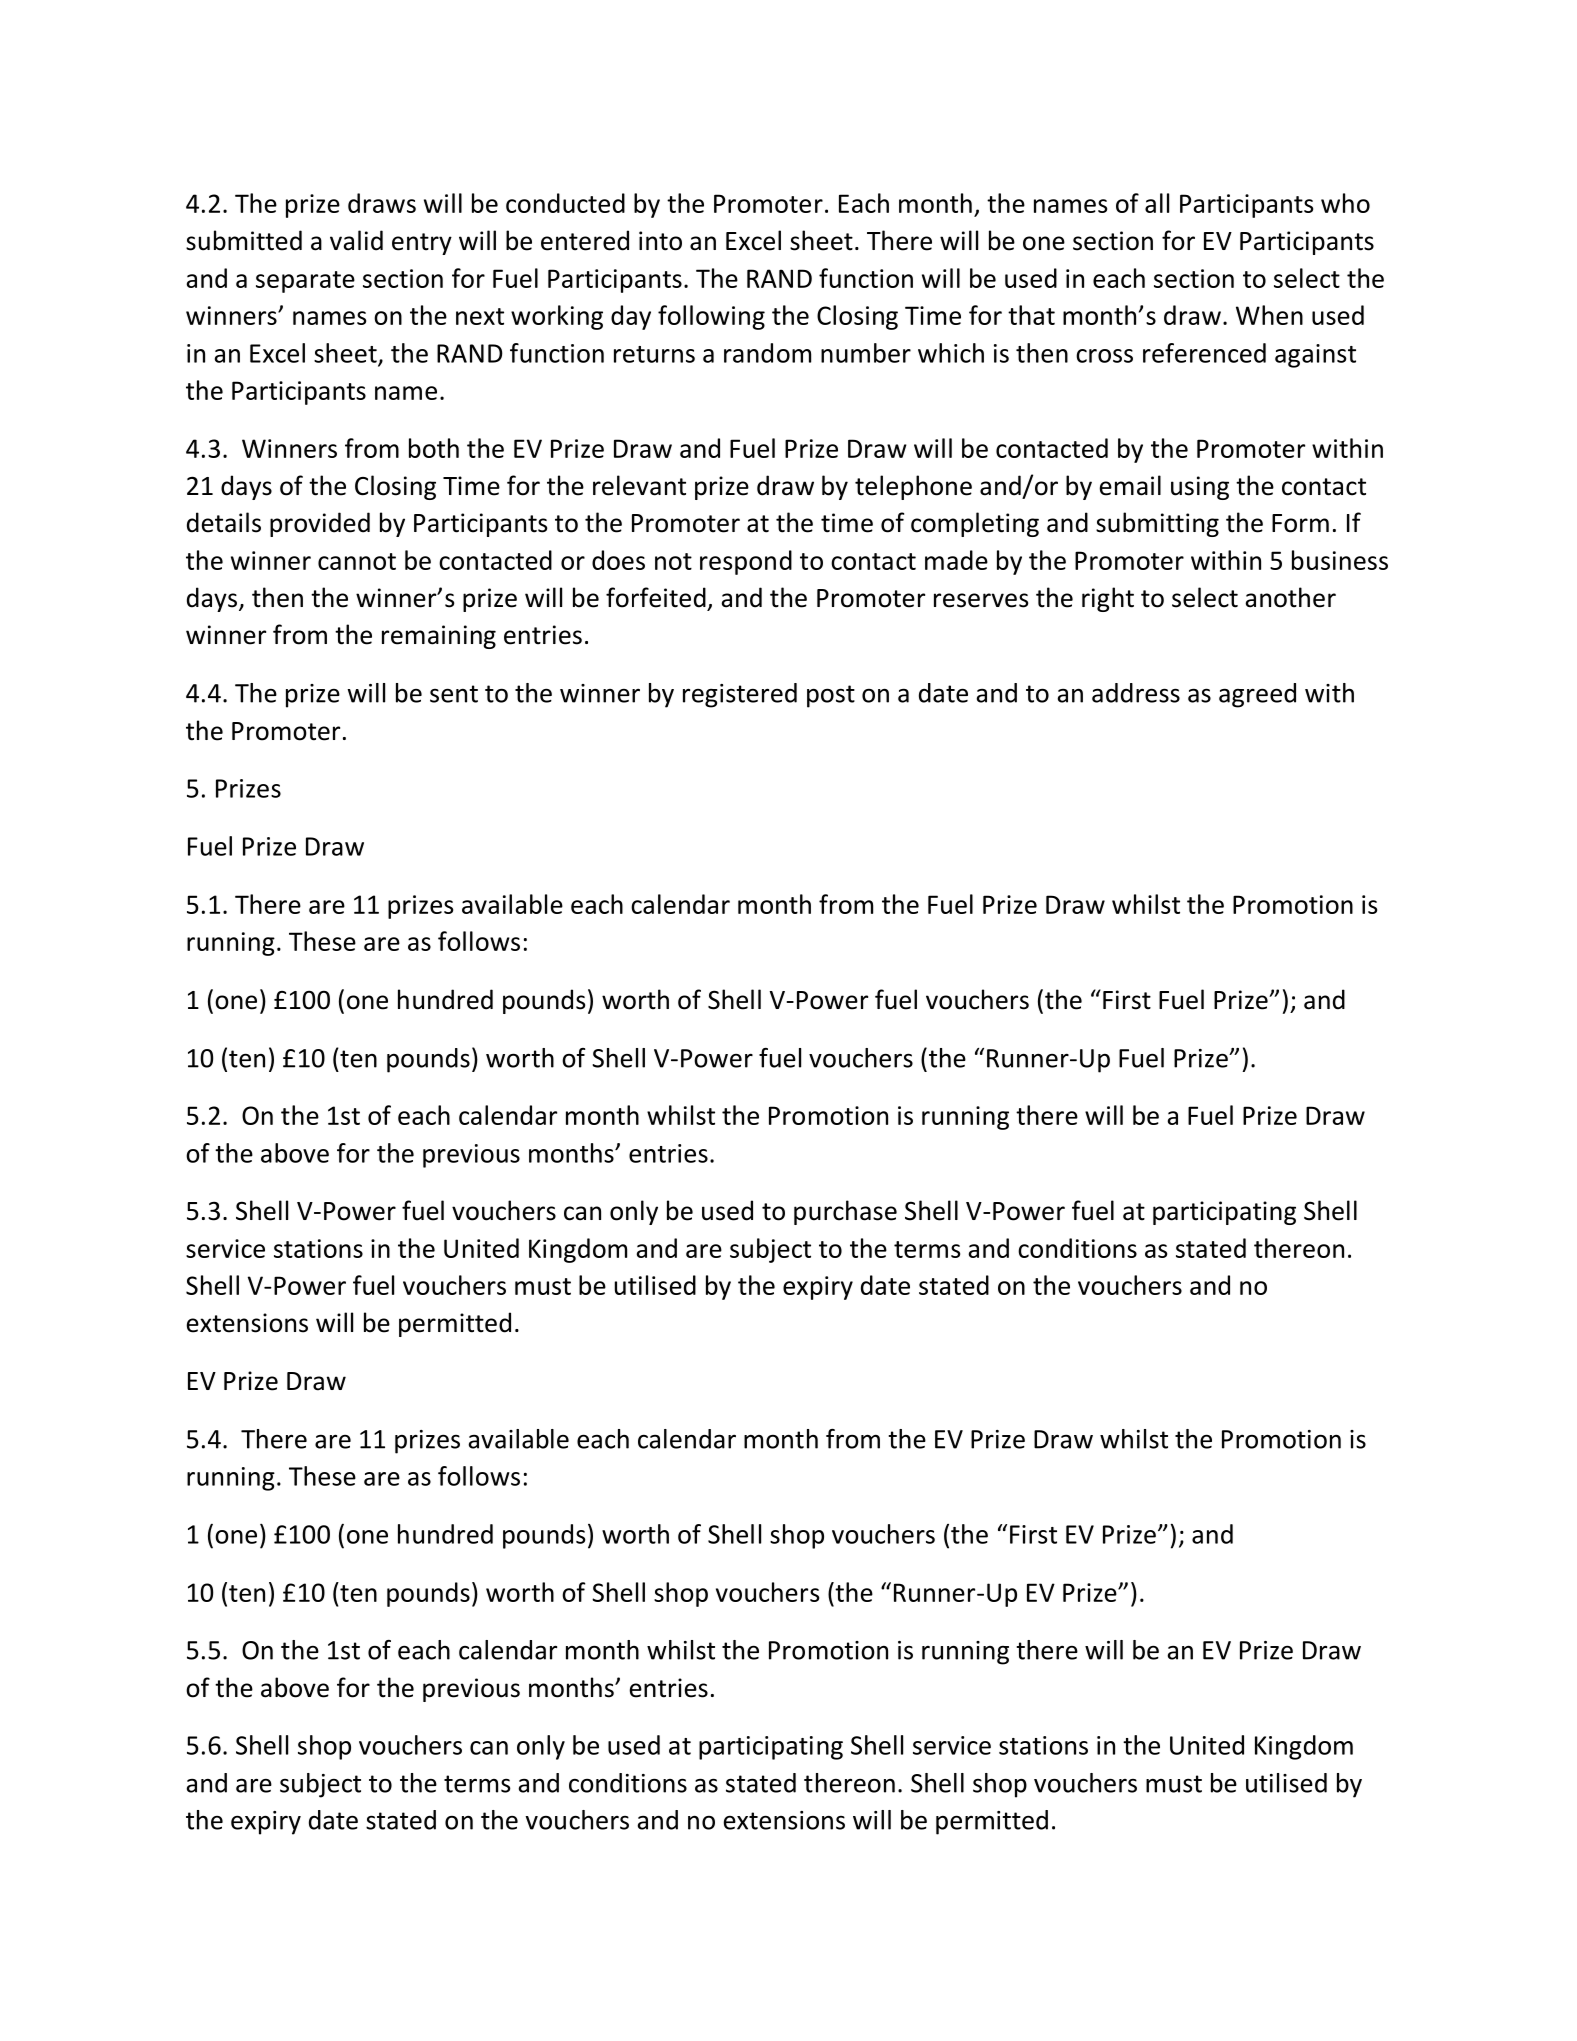 This document has height=2041, width=1577. What do you see at coordinates (1257, 695) in the document?
I see `agreed` at bounding box center [1257, 695].
